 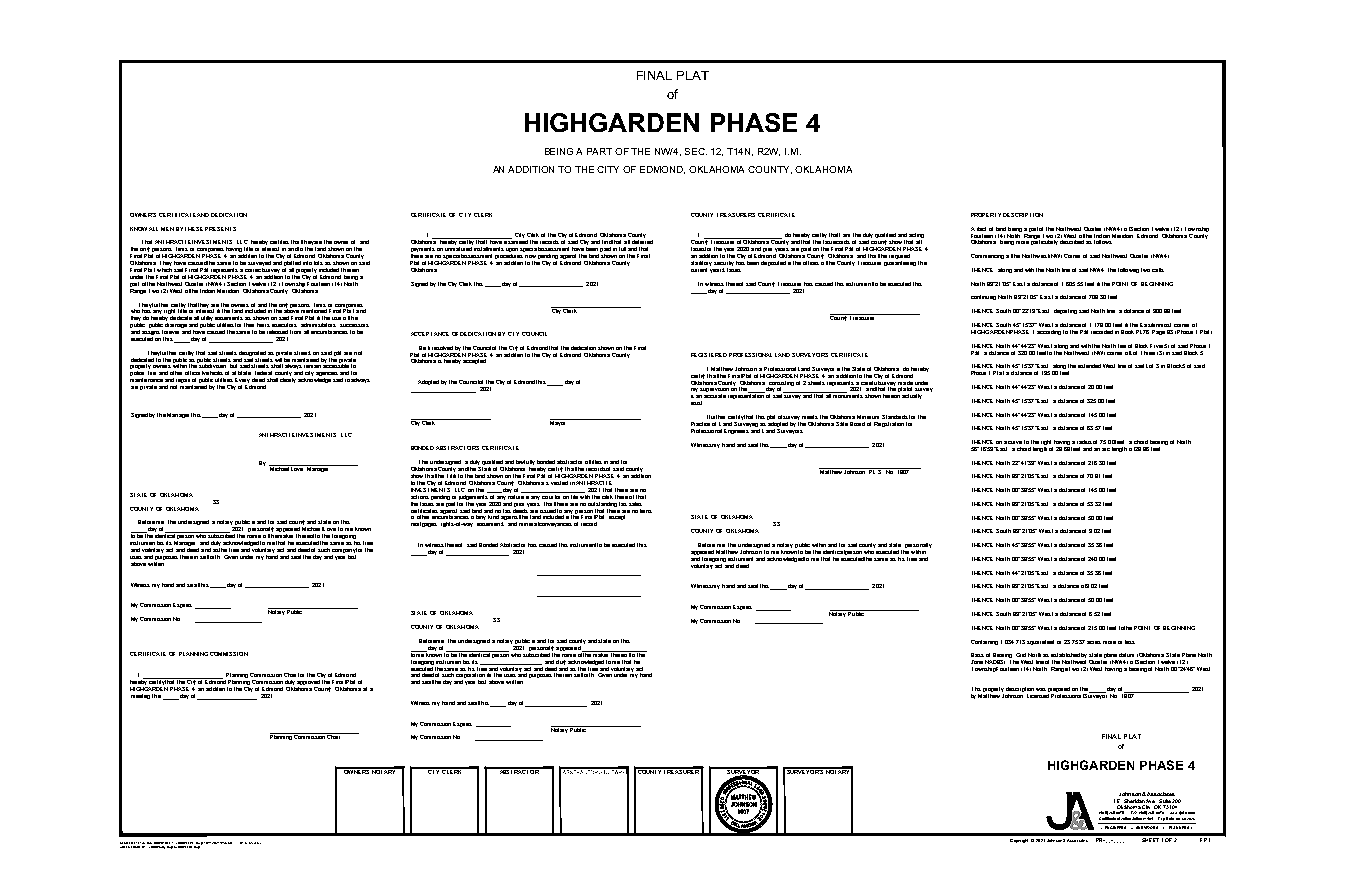 What do you see at coordinates (424, 524) in the image?
I see `mortgages` at bounding box center [424, 524].
